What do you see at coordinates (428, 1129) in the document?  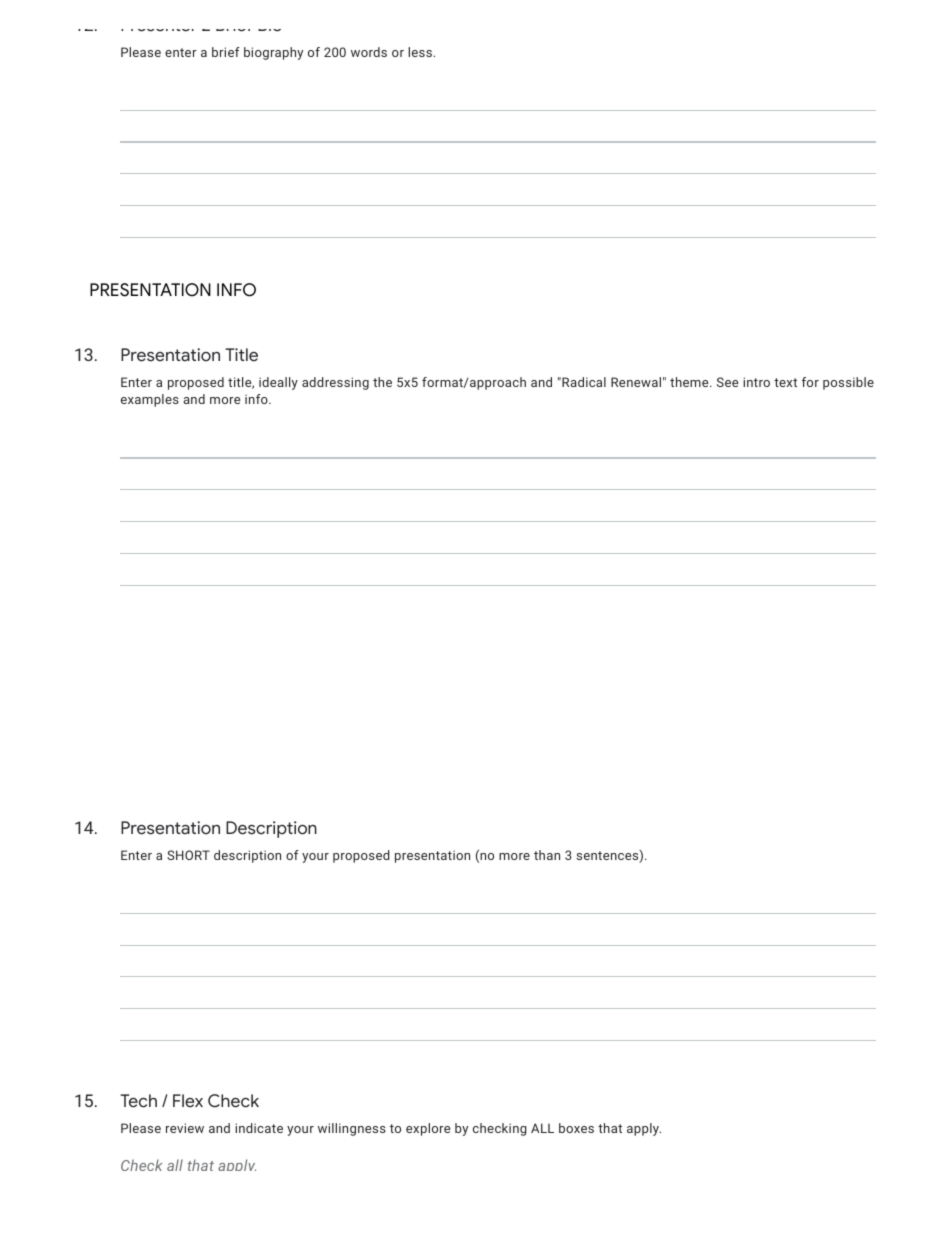 I see `explore` at bounding box center [428, 1129].
